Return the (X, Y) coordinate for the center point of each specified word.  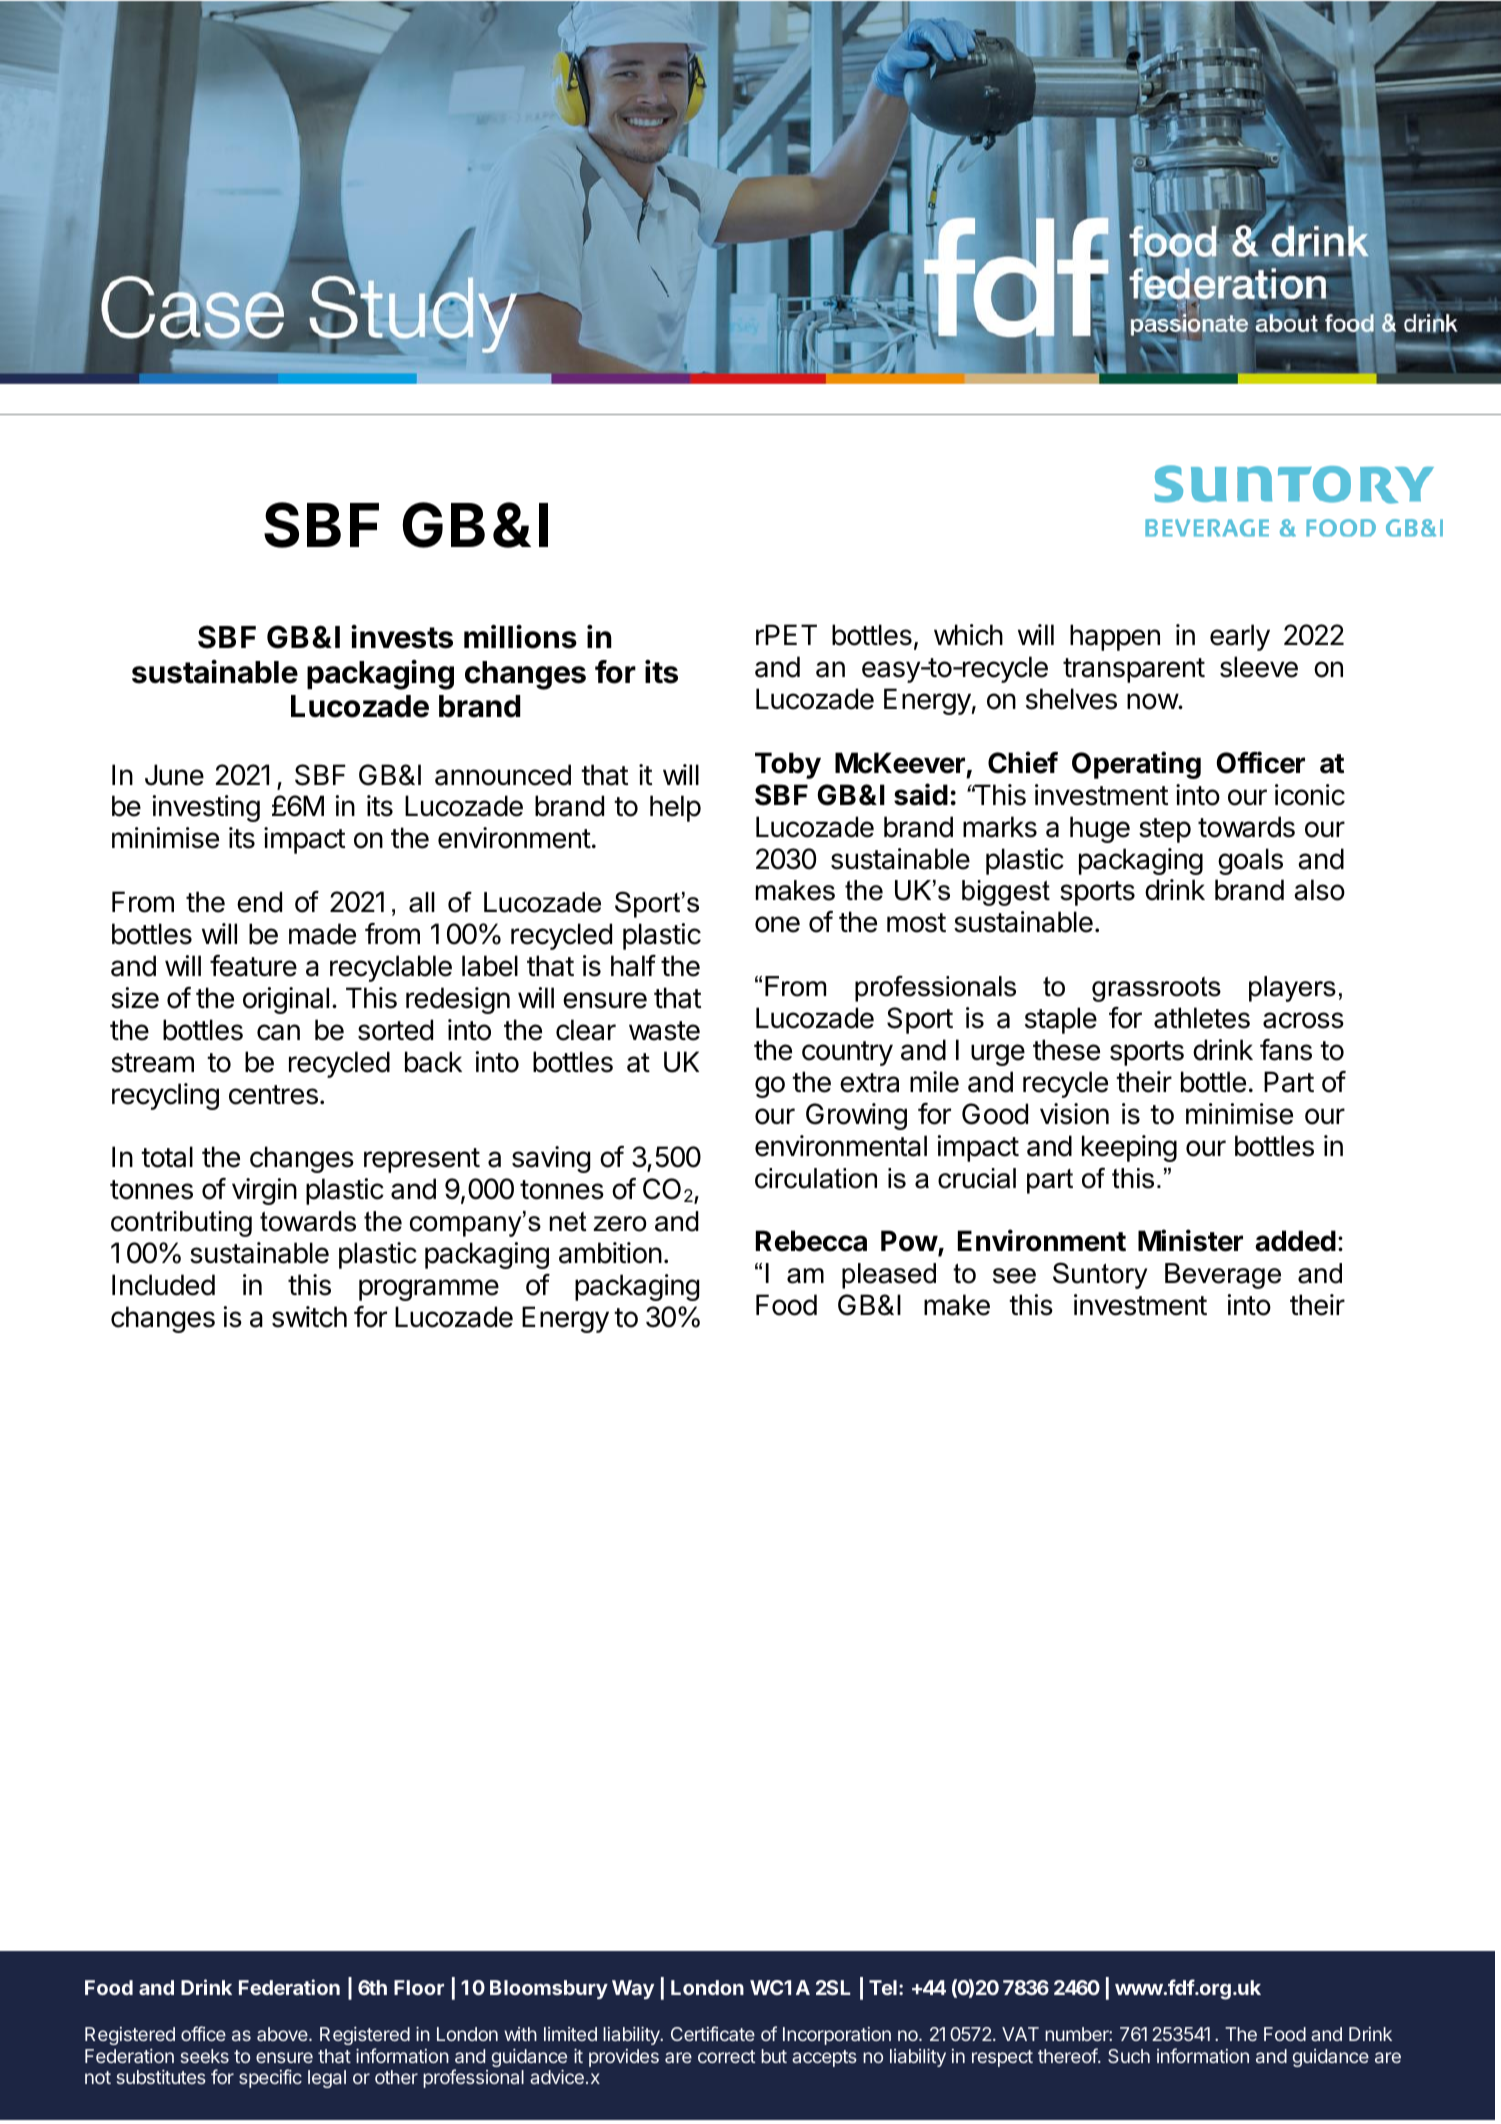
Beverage (1223, 1276)
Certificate (713, 2033)
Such (1129, 2056)
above (283, 2034)
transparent (1134, 670)
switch (309, 1317)
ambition (610, 1253)
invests (402, 637)
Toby (788, 765)
